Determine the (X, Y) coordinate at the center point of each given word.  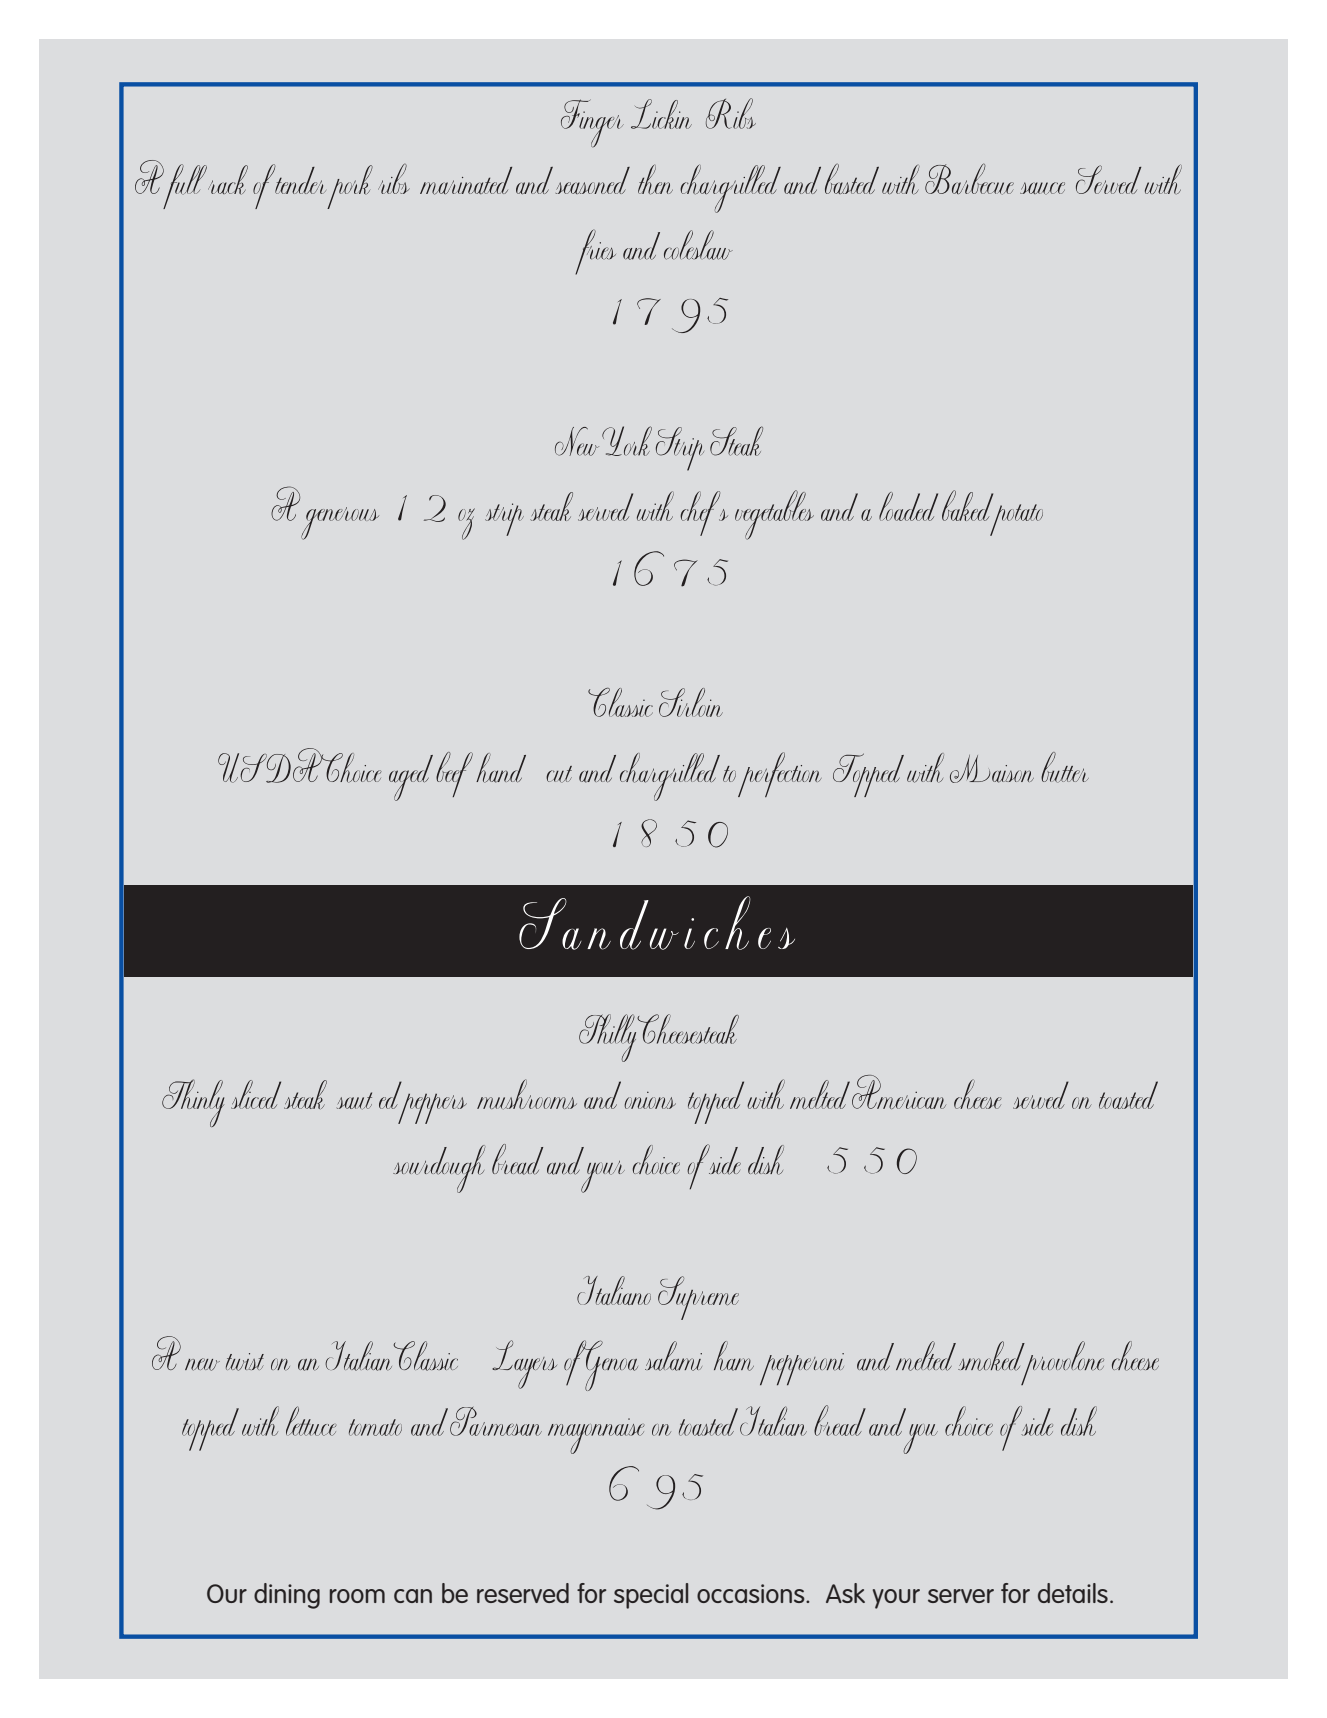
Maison (992, 769)
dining (287, 1596)
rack (228, 180)
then (655, 179)
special (651, 1596)
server (961, 1596)
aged (411, 778)
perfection (780, 774)
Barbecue (969, 179)
